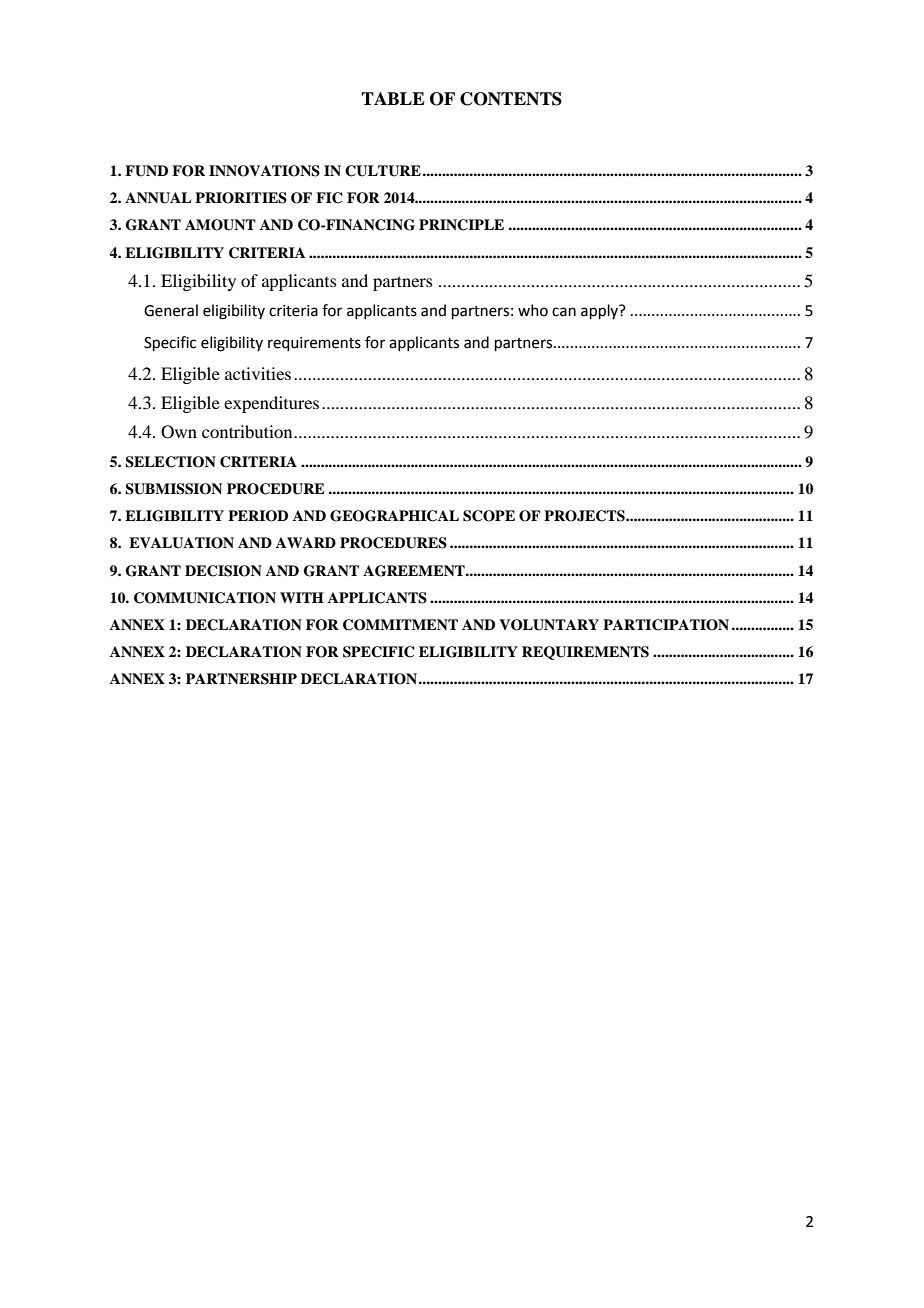 This image has height=1308, width=924. What do you see at coordinates (205, 598) in the image?
I see `COMMUNICATION` at bounding box center [205, 598].
